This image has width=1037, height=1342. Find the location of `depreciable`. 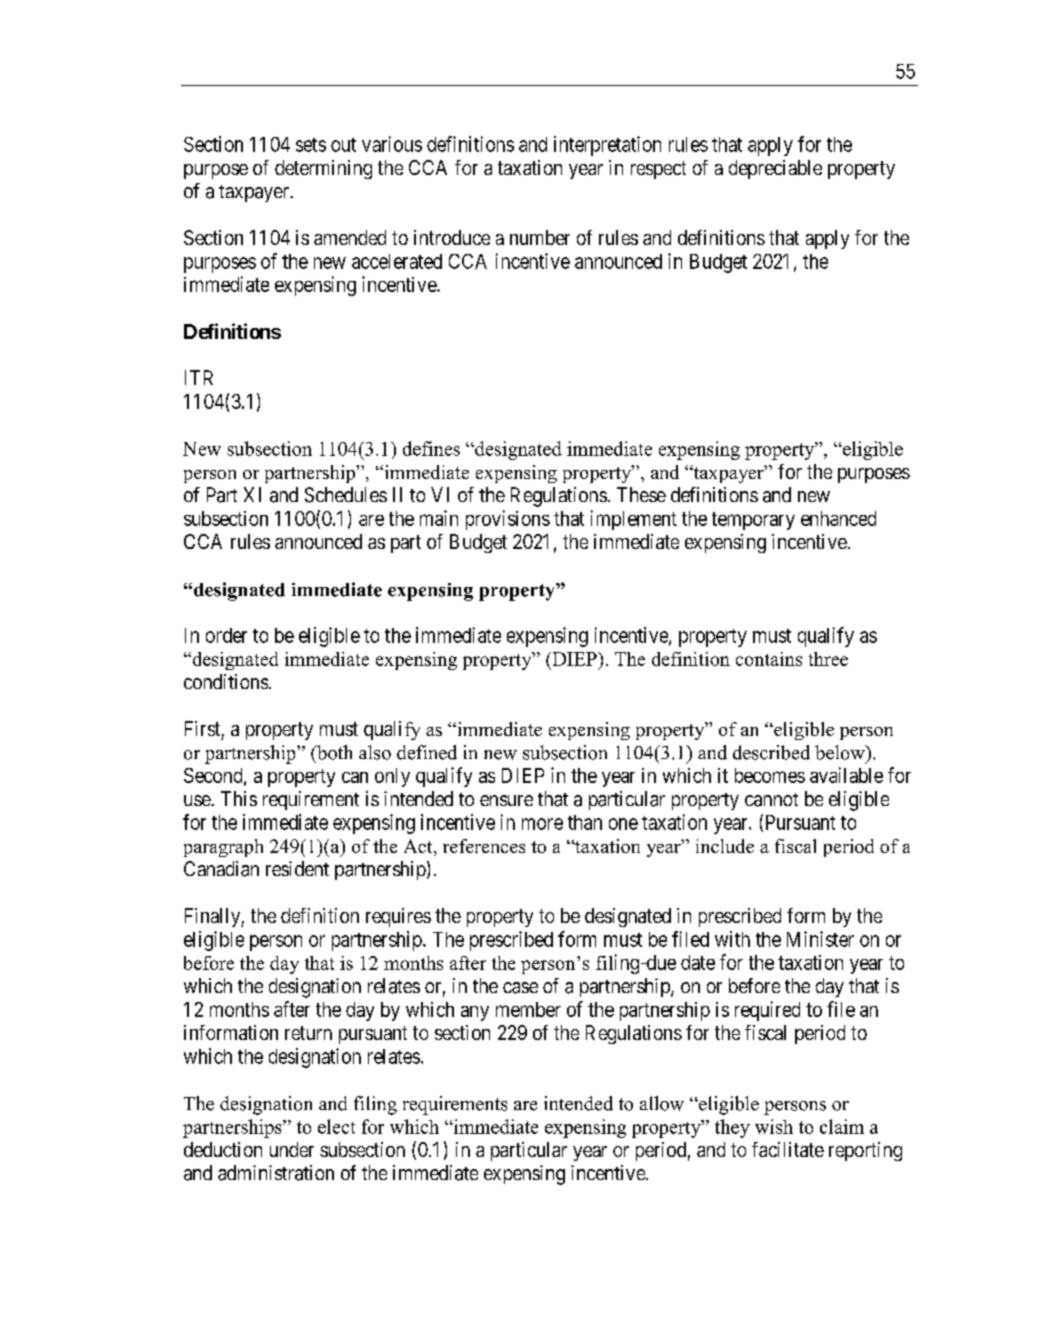

depreciable is located at coordinates (775, 169).
